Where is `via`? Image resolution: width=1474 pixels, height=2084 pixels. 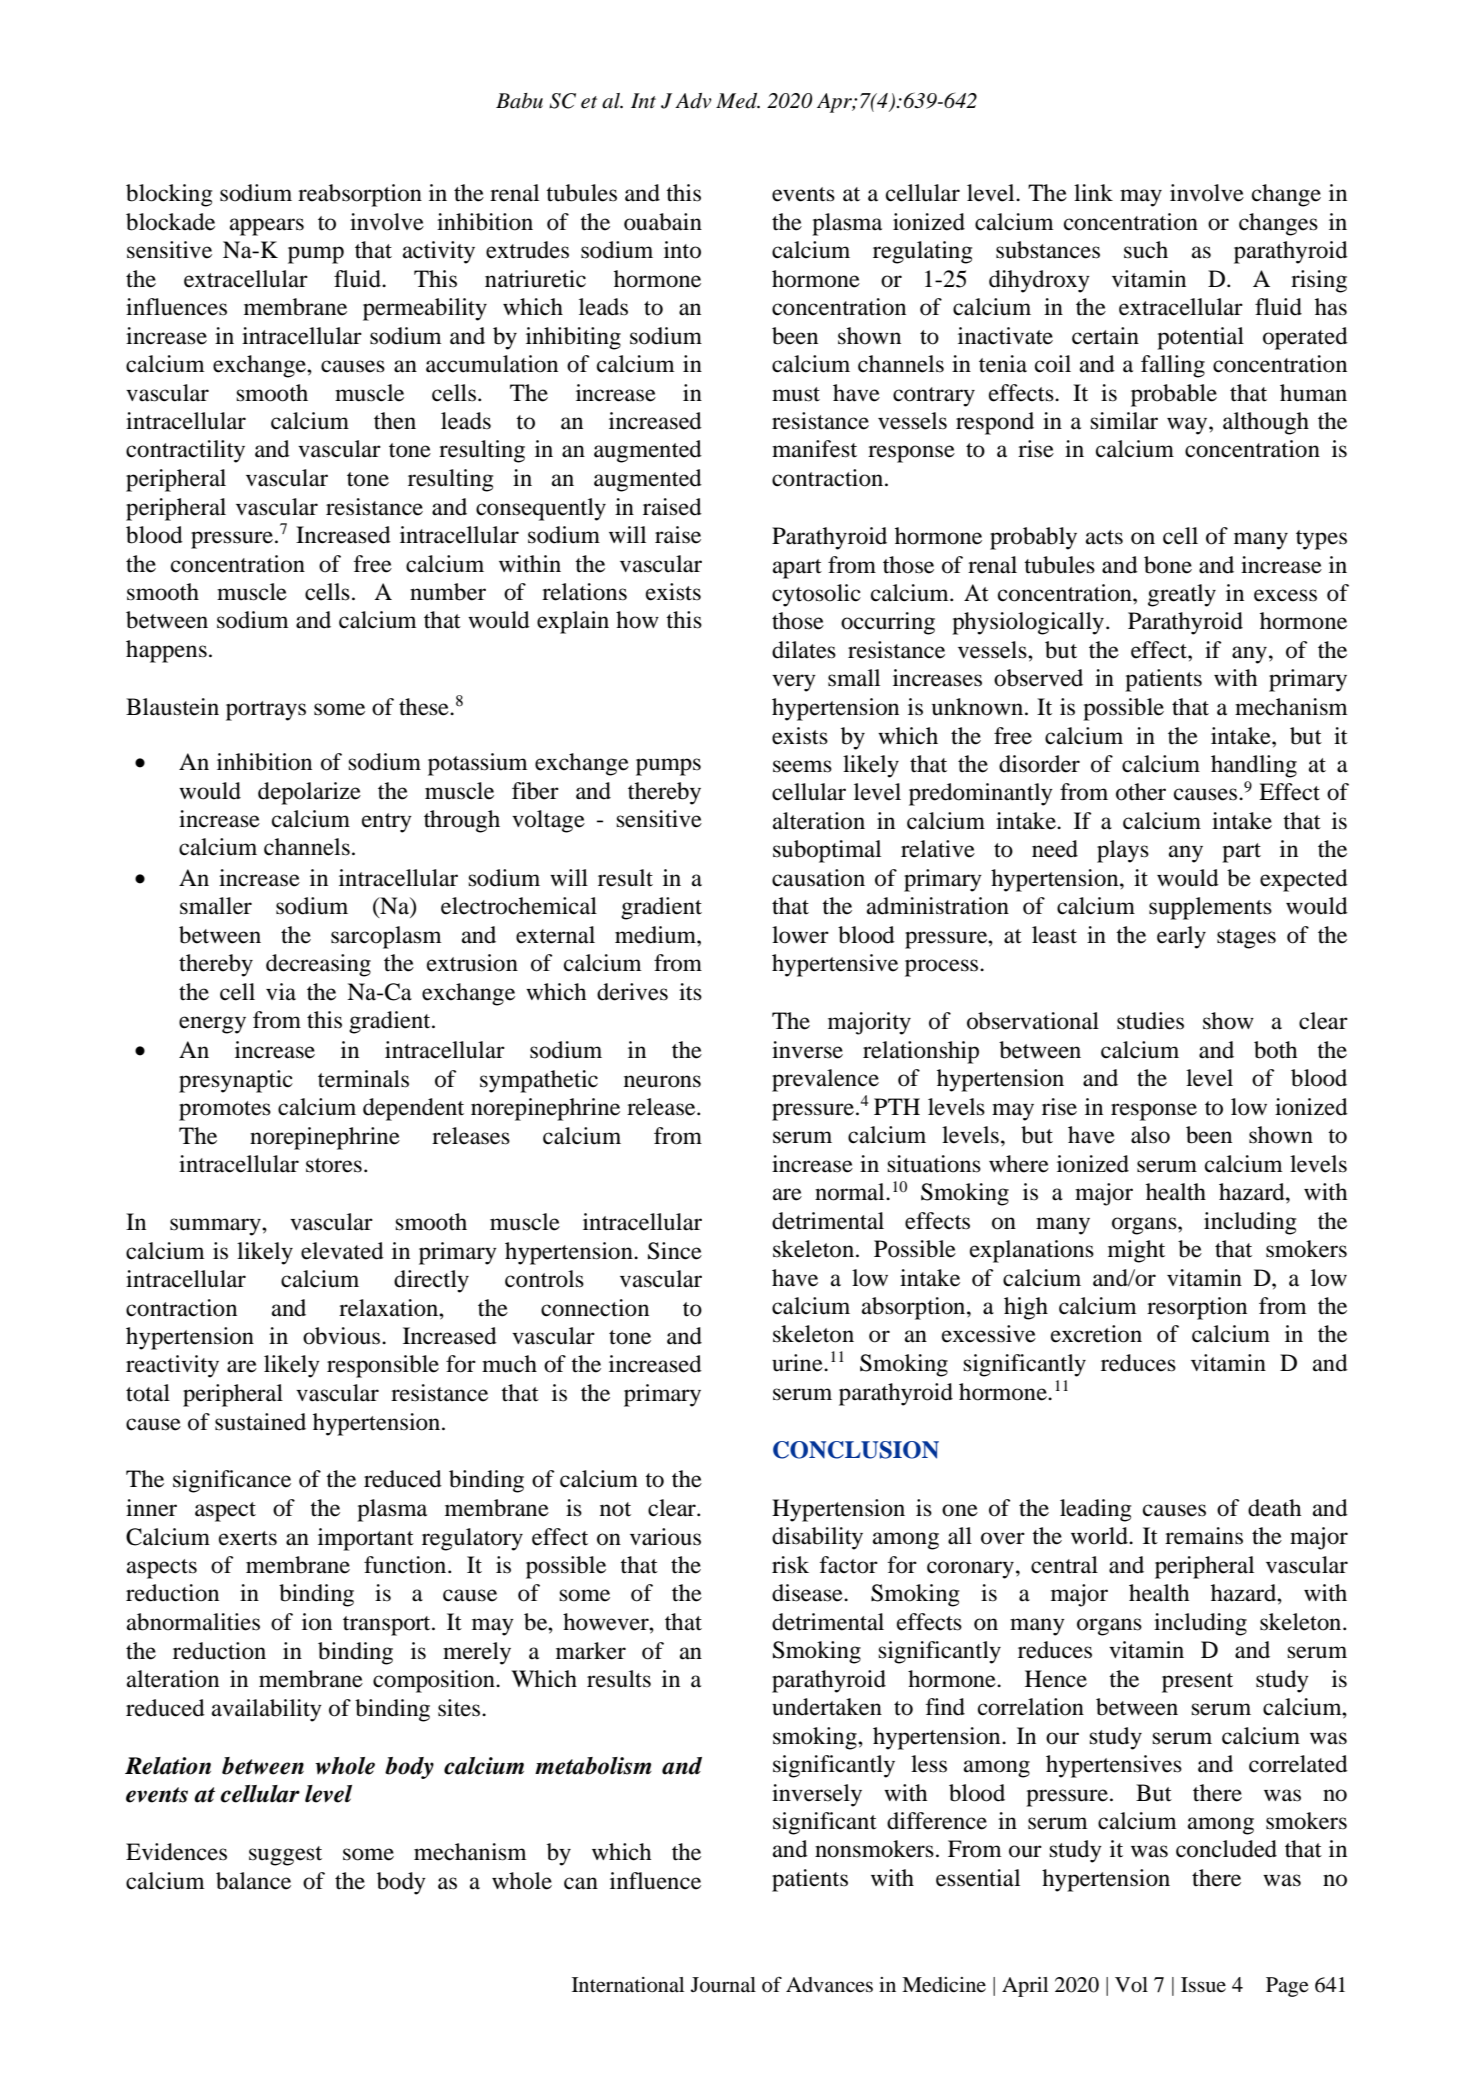 via is located at coordinates (281, 992).
